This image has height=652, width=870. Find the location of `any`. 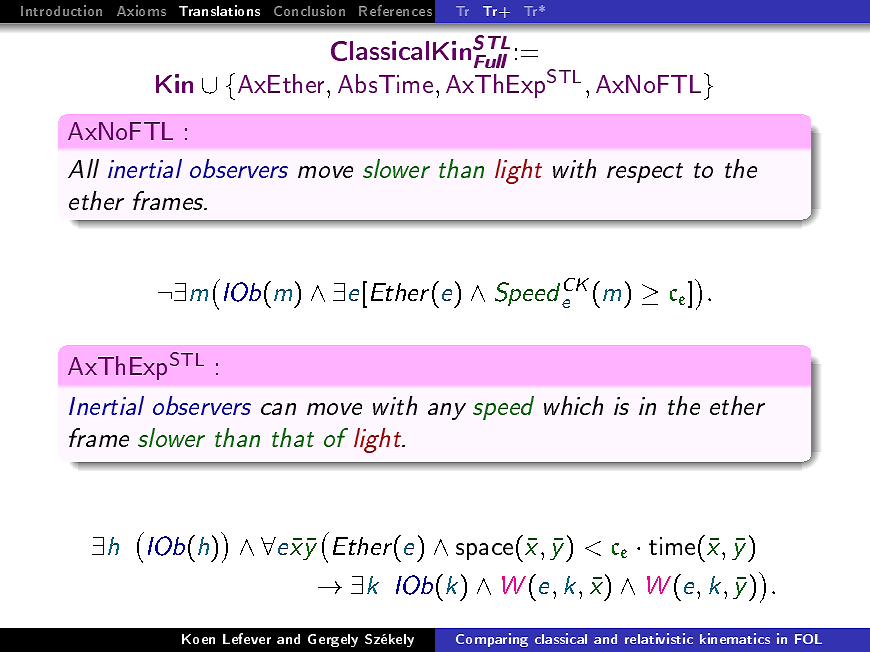

any is located at coordinates (447, 411).
